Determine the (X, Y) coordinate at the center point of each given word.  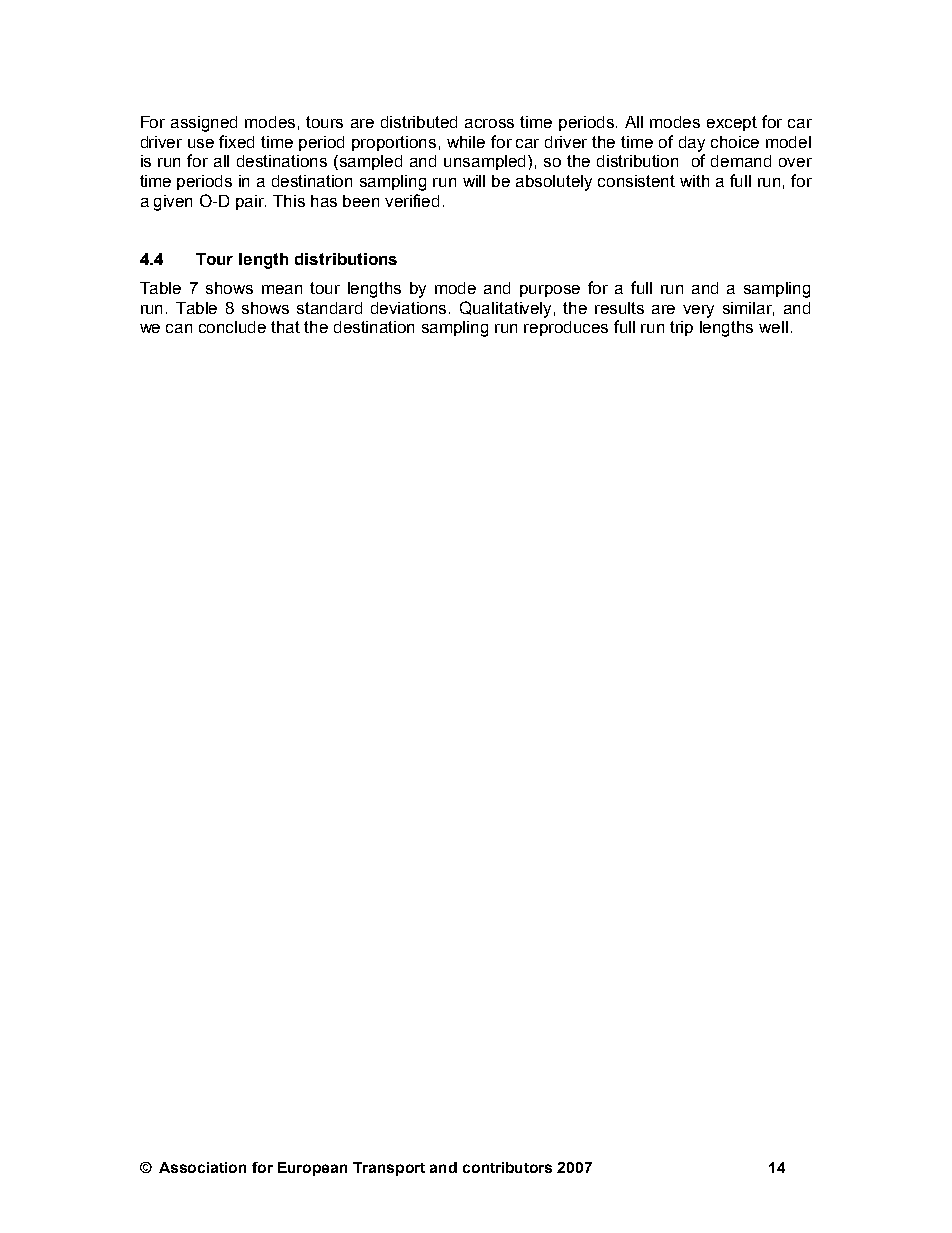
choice (735, 142)
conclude (232, 327)
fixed (236, 141)
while (466, 142)
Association (202, 1167)
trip (681, 328)
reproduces (566, 328)
